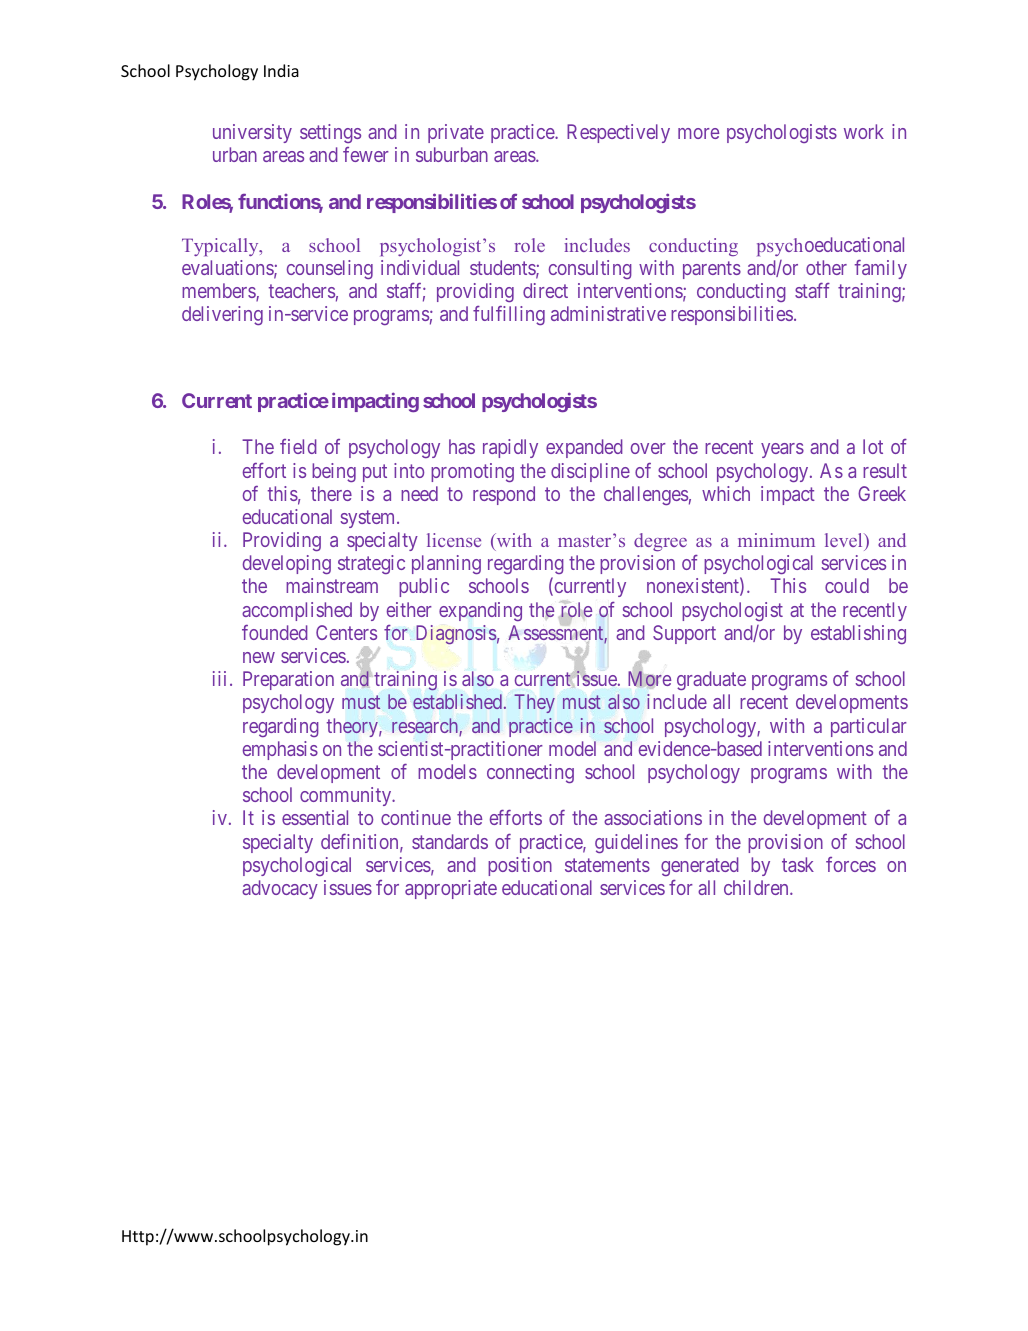 The image size is (1028, 1331). I want to click on advocacy, so click(280, 889).
